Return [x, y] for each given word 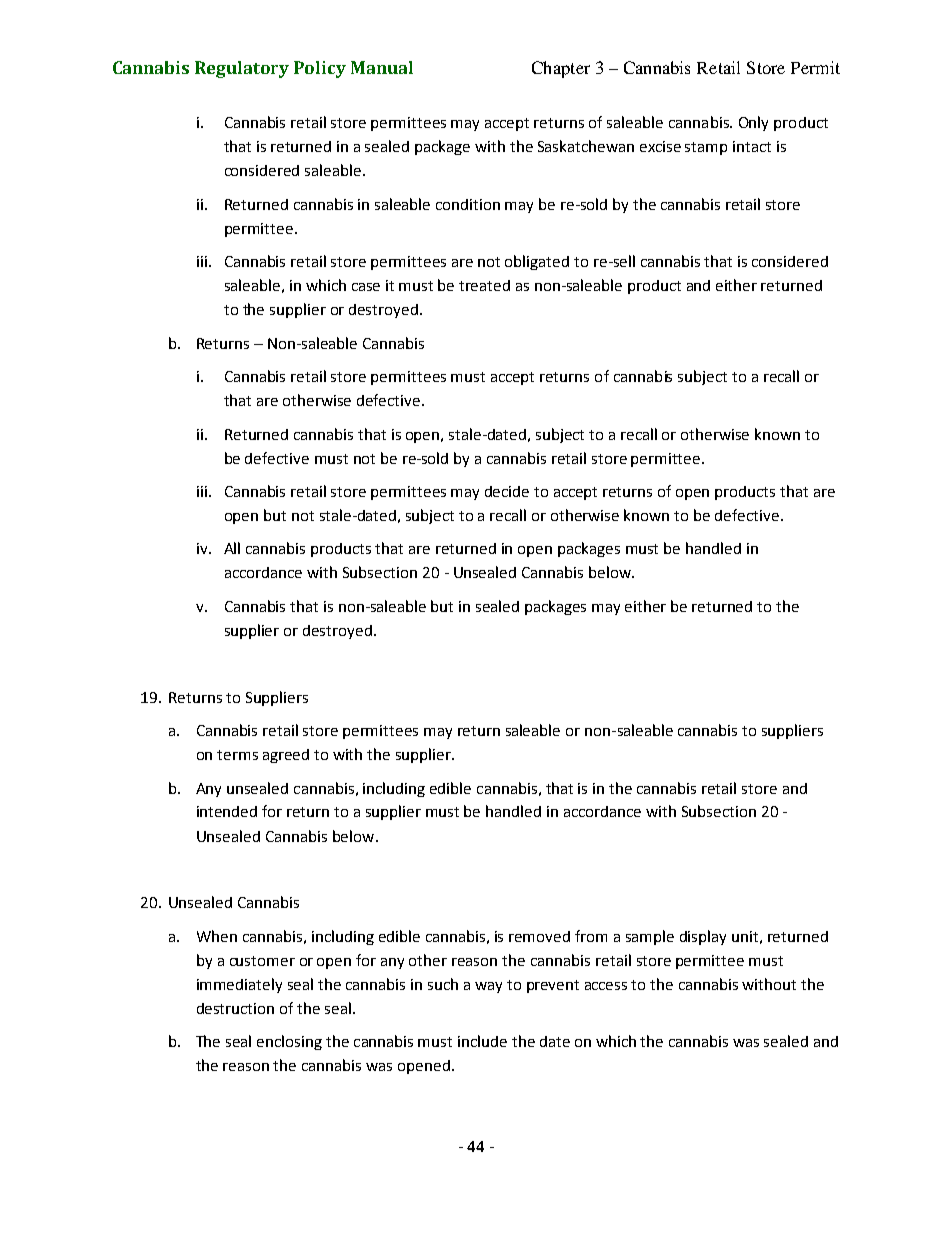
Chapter [561, 69]
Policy [320, 69]
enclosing [289, 1042]
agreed [286, 756]
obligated [537, 262]
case [366, 287]
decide [507, 491]
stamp [706, 148]
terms [237, 755]
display [703, 937]
